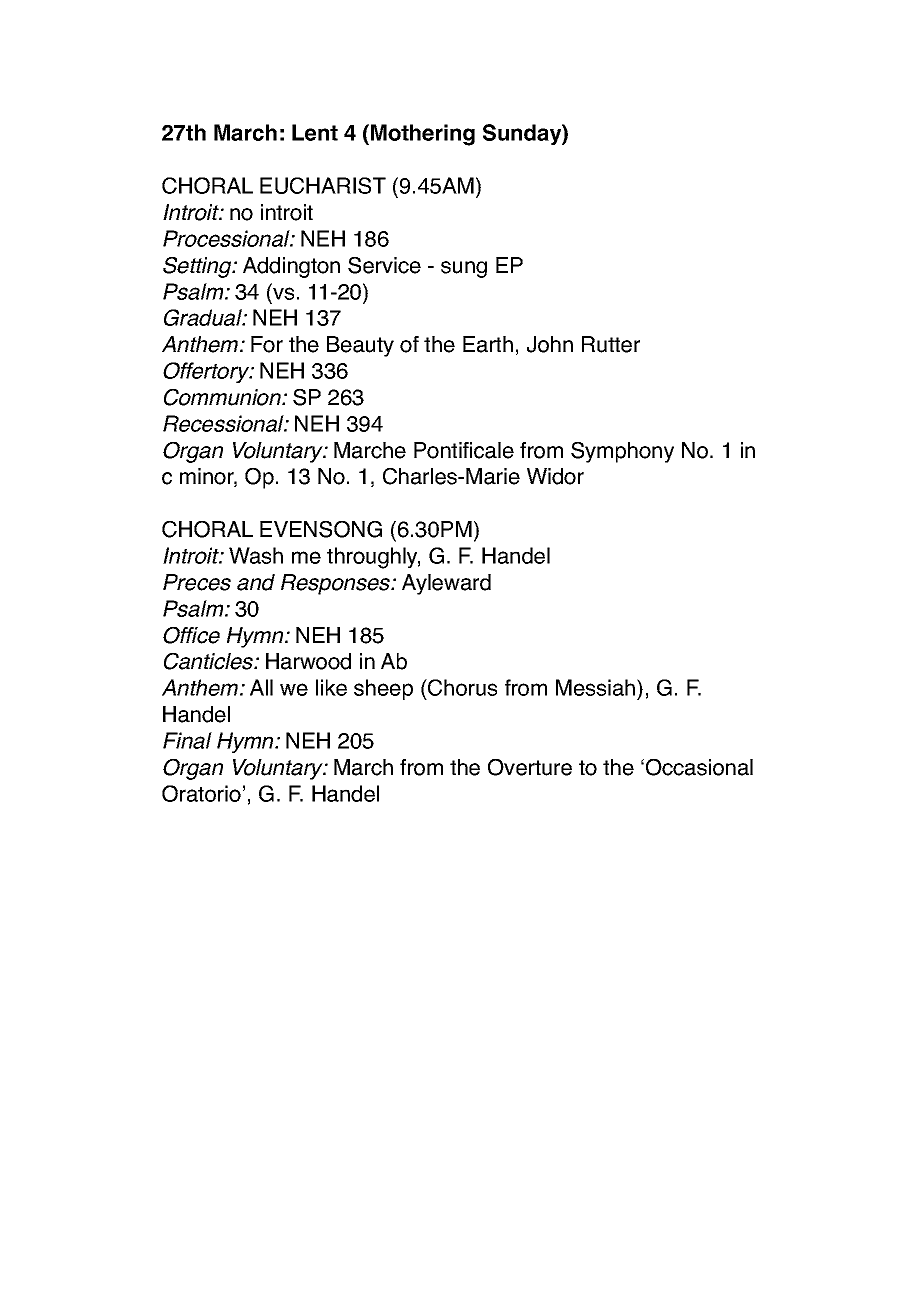  Describe the element at coordinates (464, 269) in the screenshot. I see `sung` at that location.
